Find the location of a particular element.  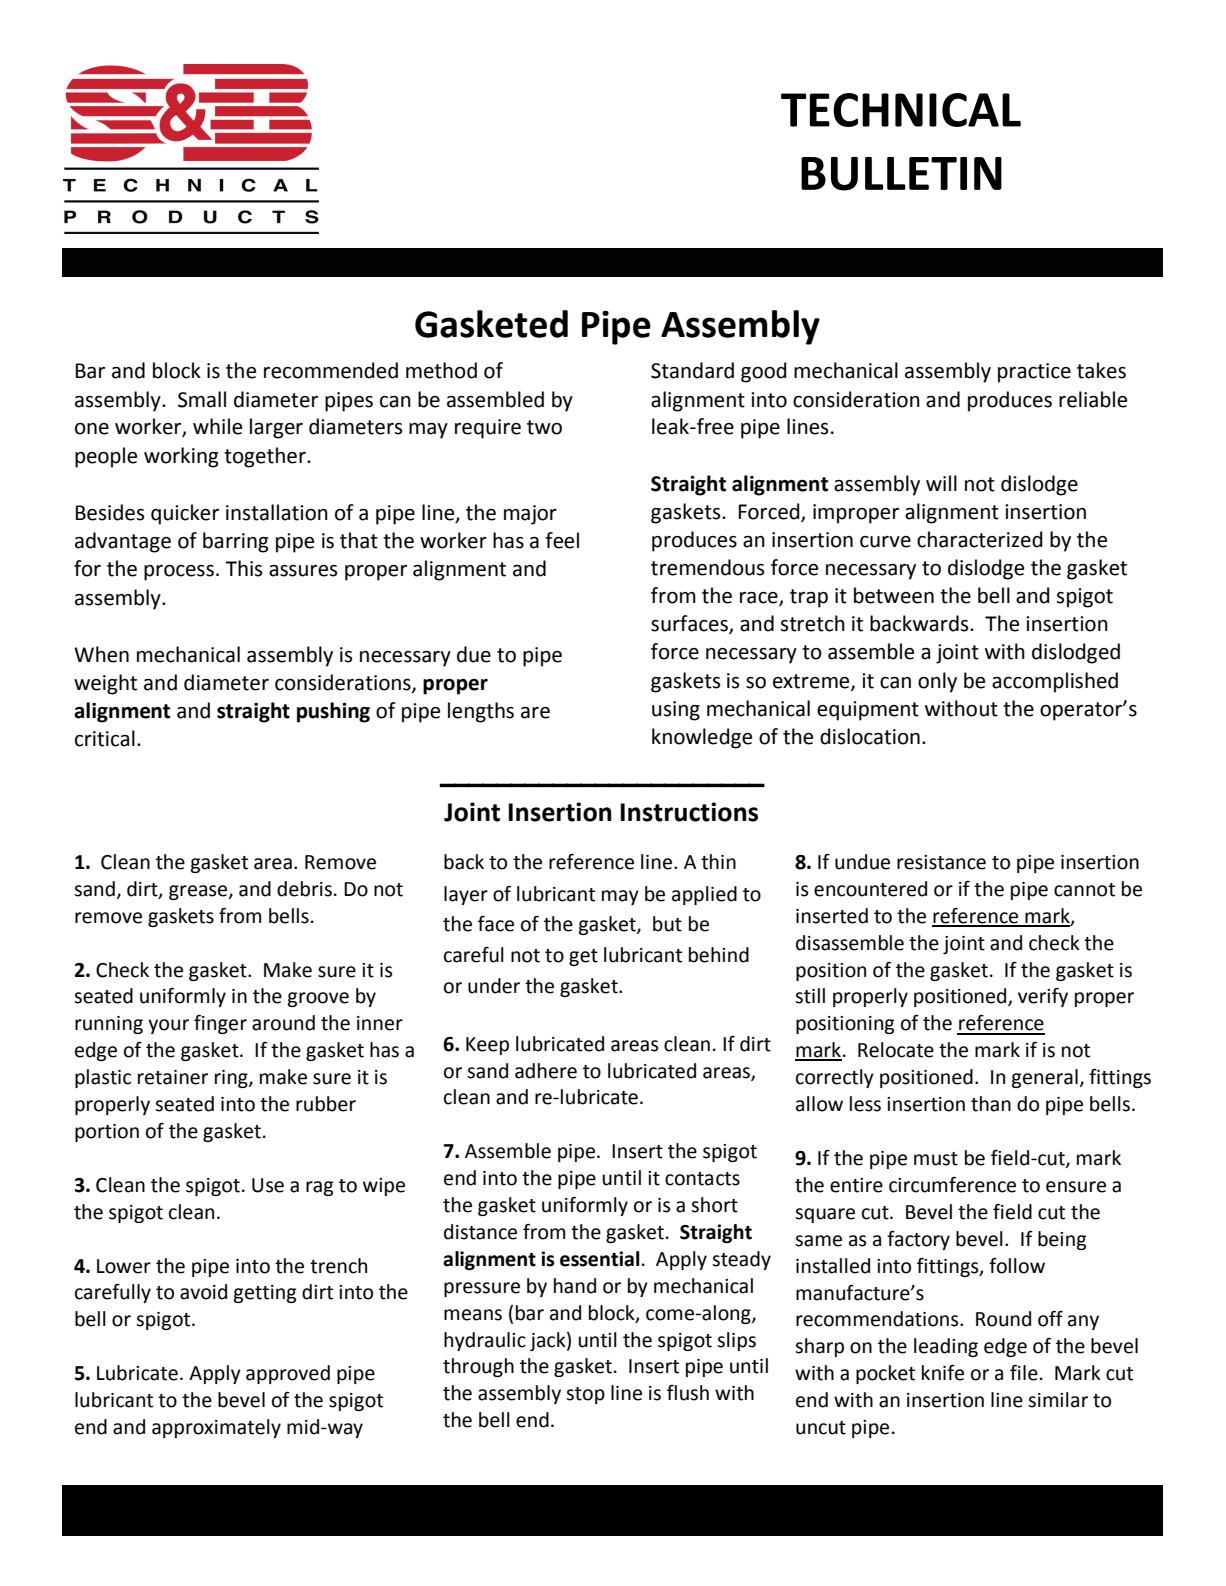

TECHNICAL is located at coordinates (901, 110).
